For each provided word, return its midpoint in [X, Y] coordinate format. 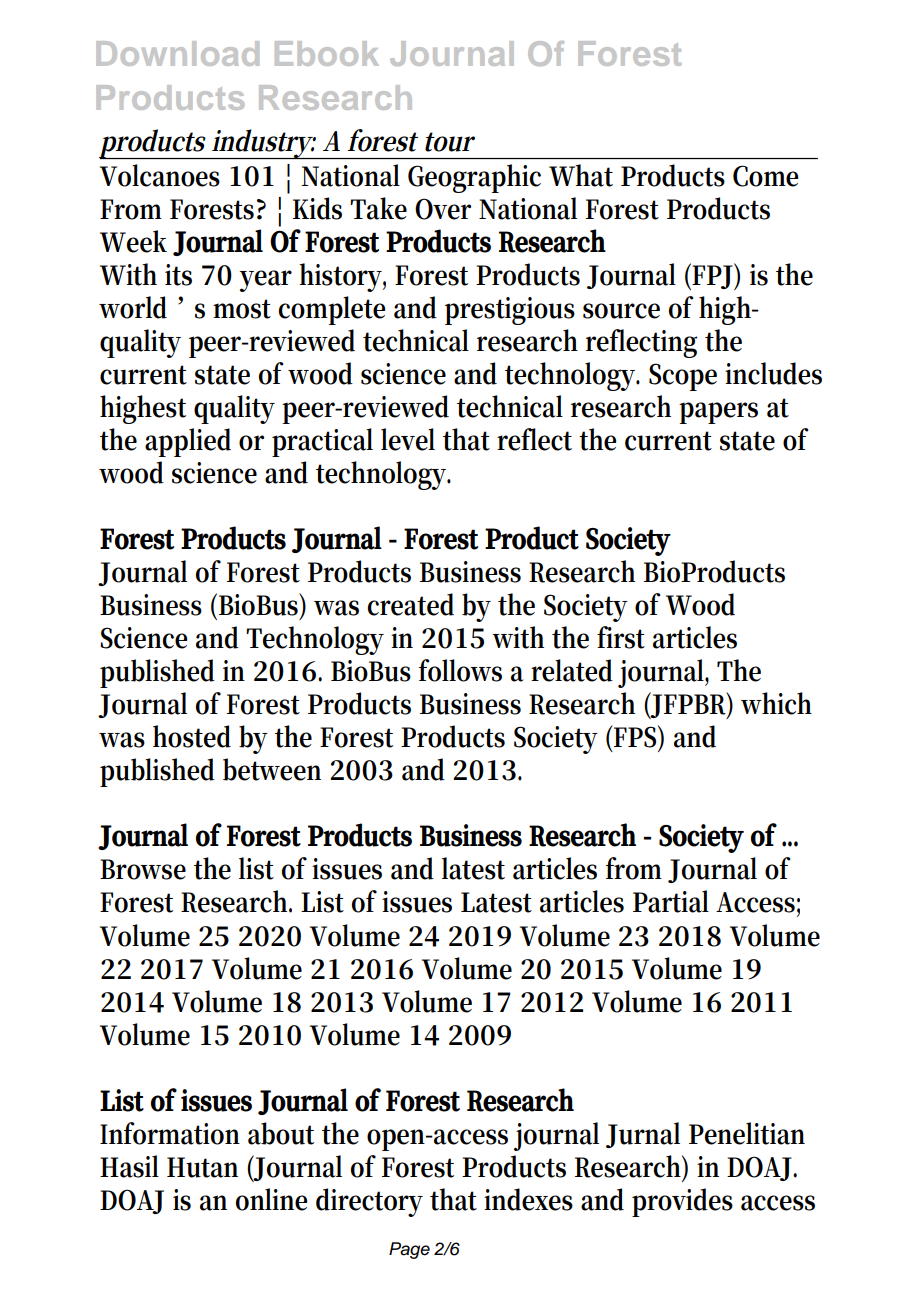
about [281, 1133]
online [272, 1199]
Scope [683, 377]
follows [460, 670]
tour [450, 142]
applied [188, 442]
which [776, 703]
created [410, 604]
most [242, 309]
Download [177, 53]
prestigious [510, 311]
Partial [671, 901]
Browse [143, 869]
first [621, 637]
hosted [192, 736]
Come [766, 176]
